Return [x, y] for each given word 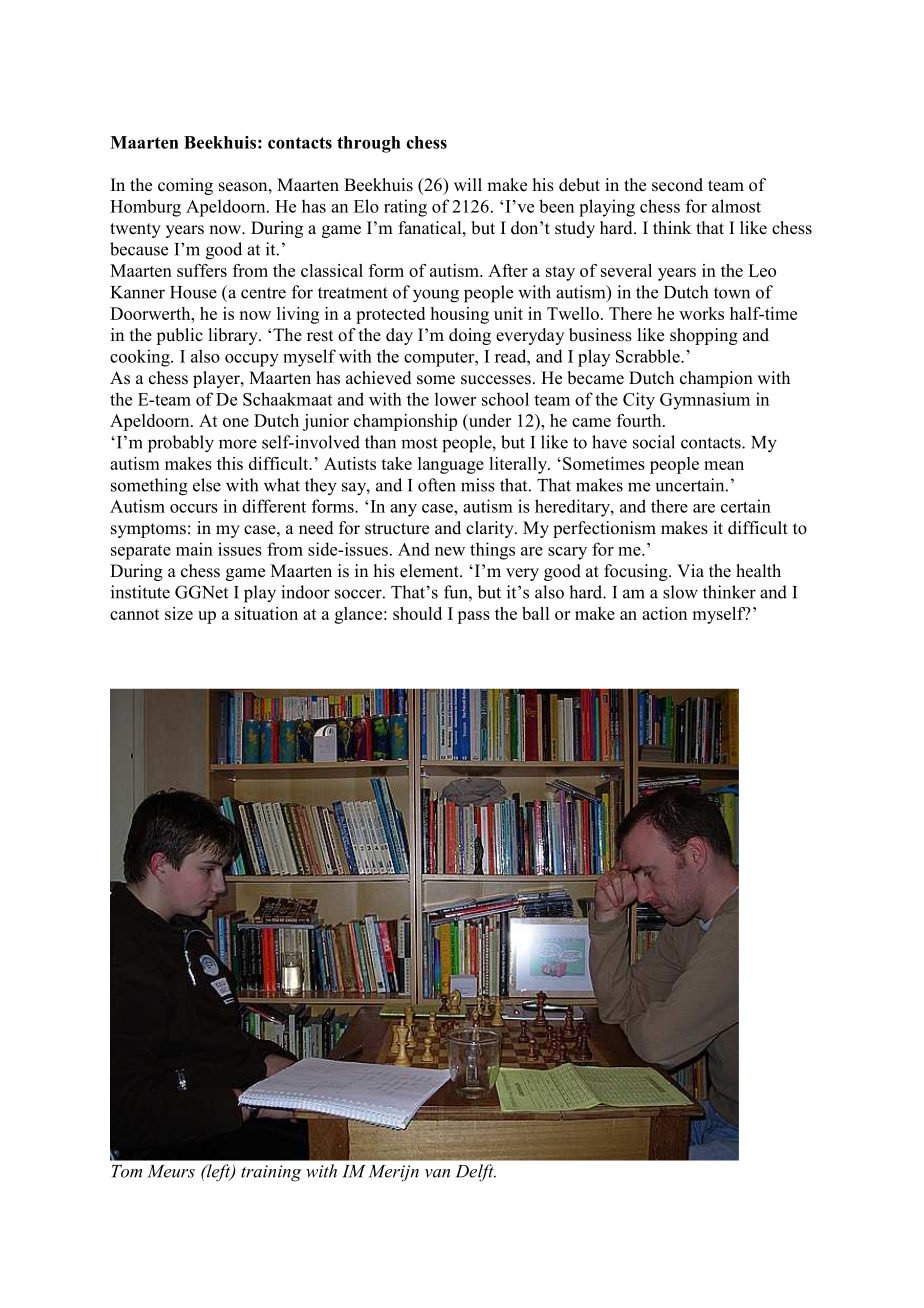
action [664, 613]
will [468, 184]
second [677, 185]
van [437, 1173]
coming [185, 186]
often [437, 485]
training [271, 1173]
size [179, 613]
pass [473, 617]
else [207, 485]
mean [724, 465]
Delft [476, 1173]
